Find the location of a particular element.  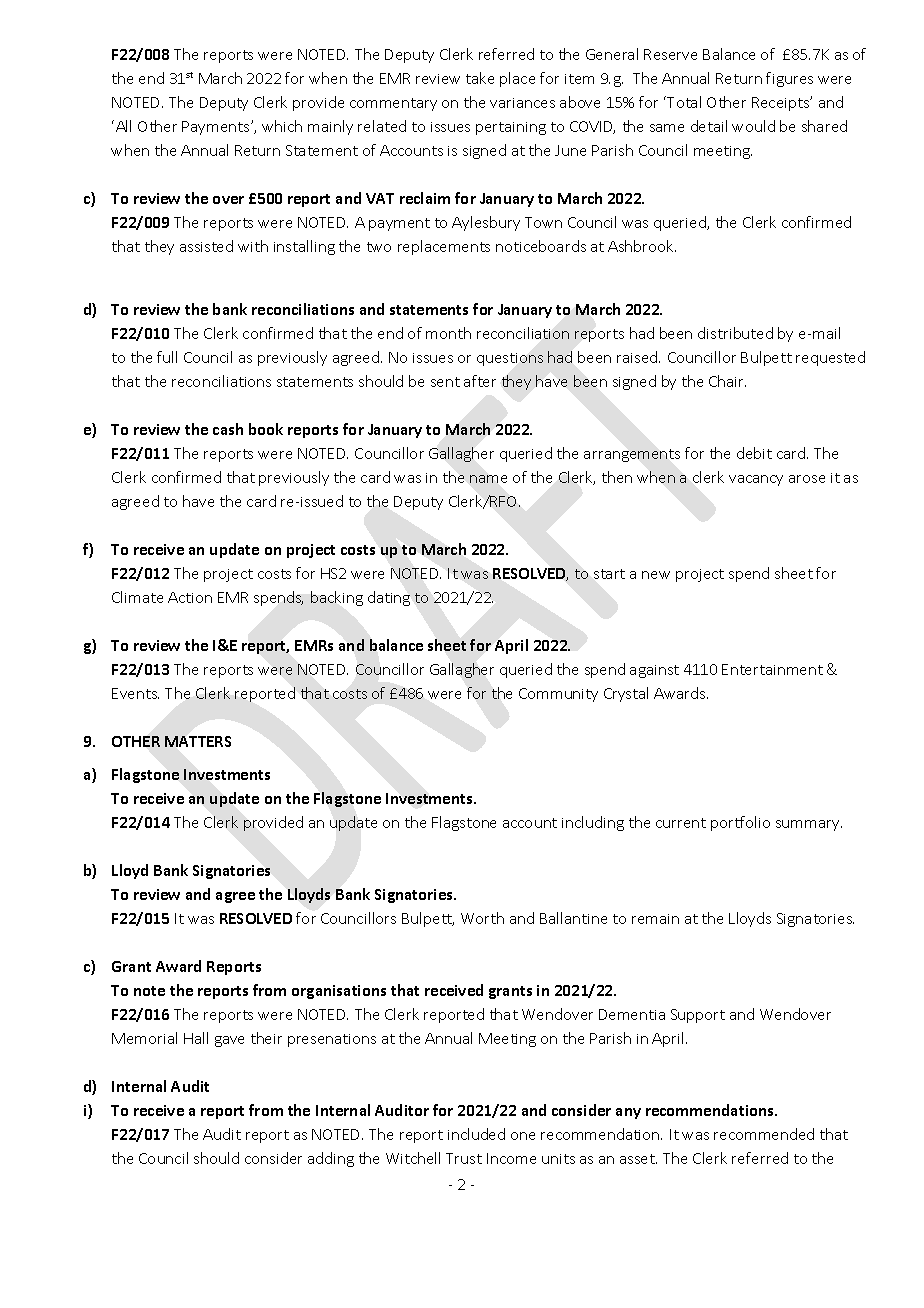

Entertainment is located at coordinates (772, 669).
